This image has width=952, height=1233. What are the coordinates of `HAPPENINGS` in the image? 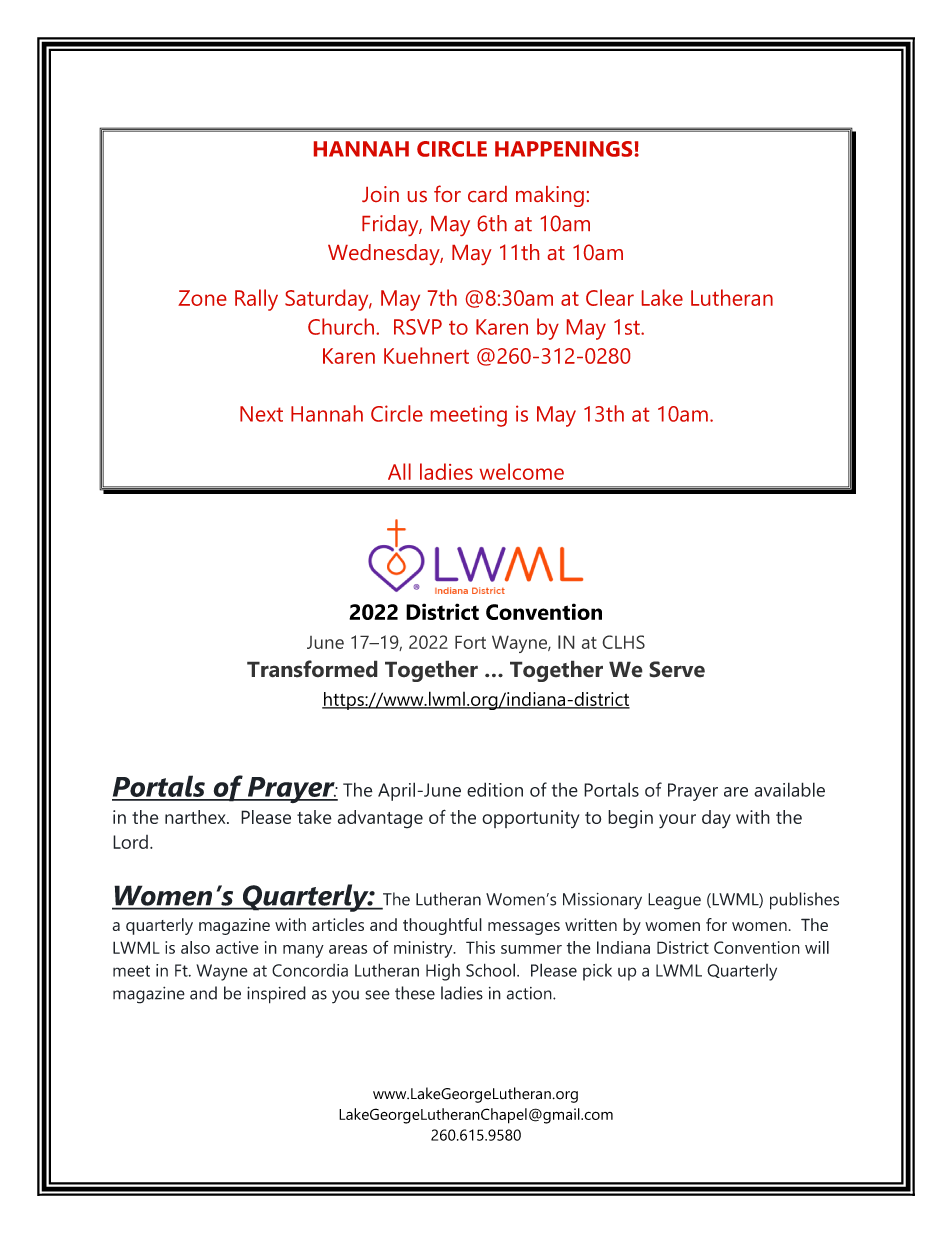 It's located at (563, 149).
